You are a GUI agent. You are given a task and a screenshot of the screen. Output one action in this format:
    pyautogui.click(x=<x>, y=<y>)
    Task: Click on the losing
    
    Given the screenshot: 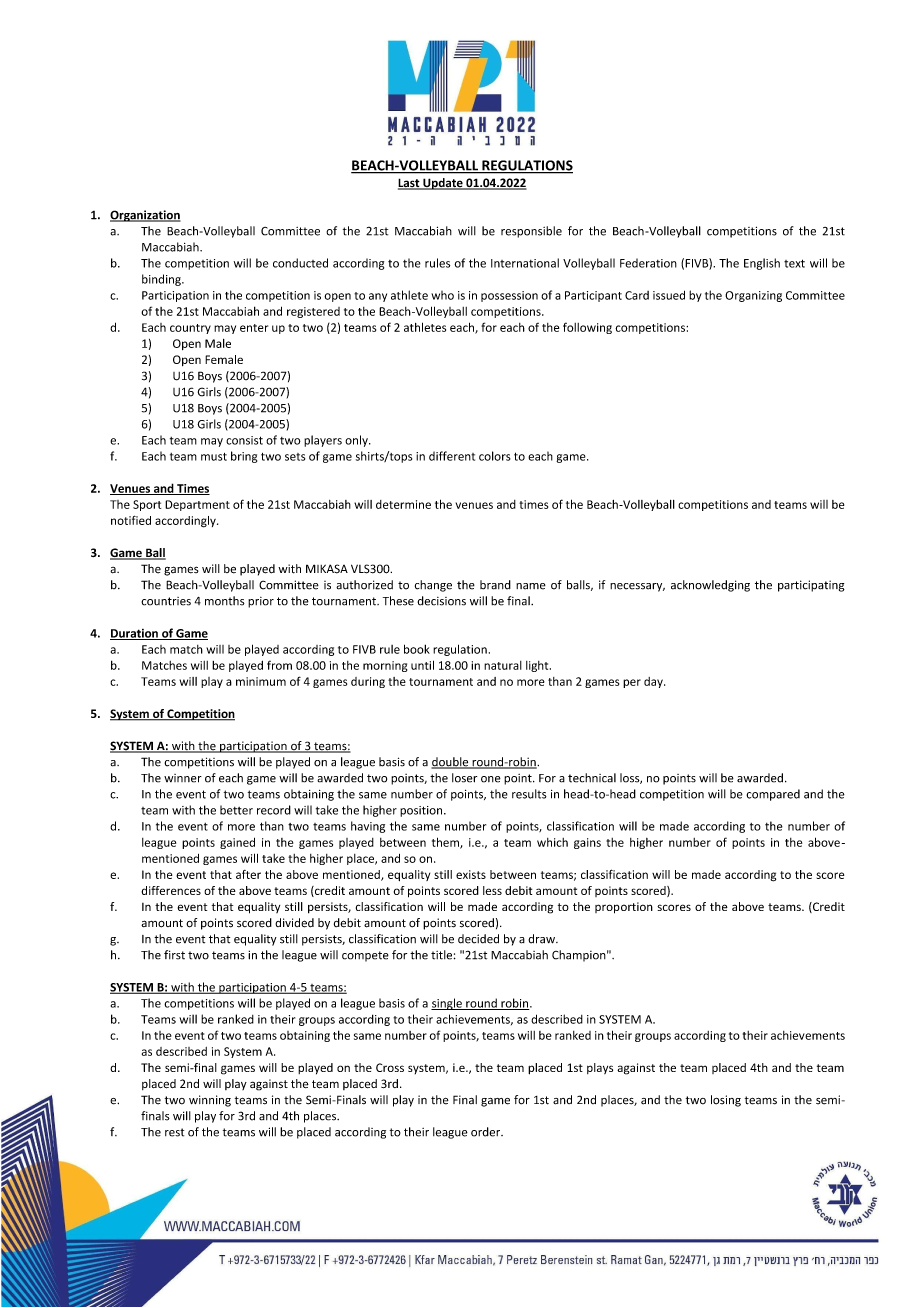 What is the action you would take?
    pyautogui.click(x=726, y=1101)
